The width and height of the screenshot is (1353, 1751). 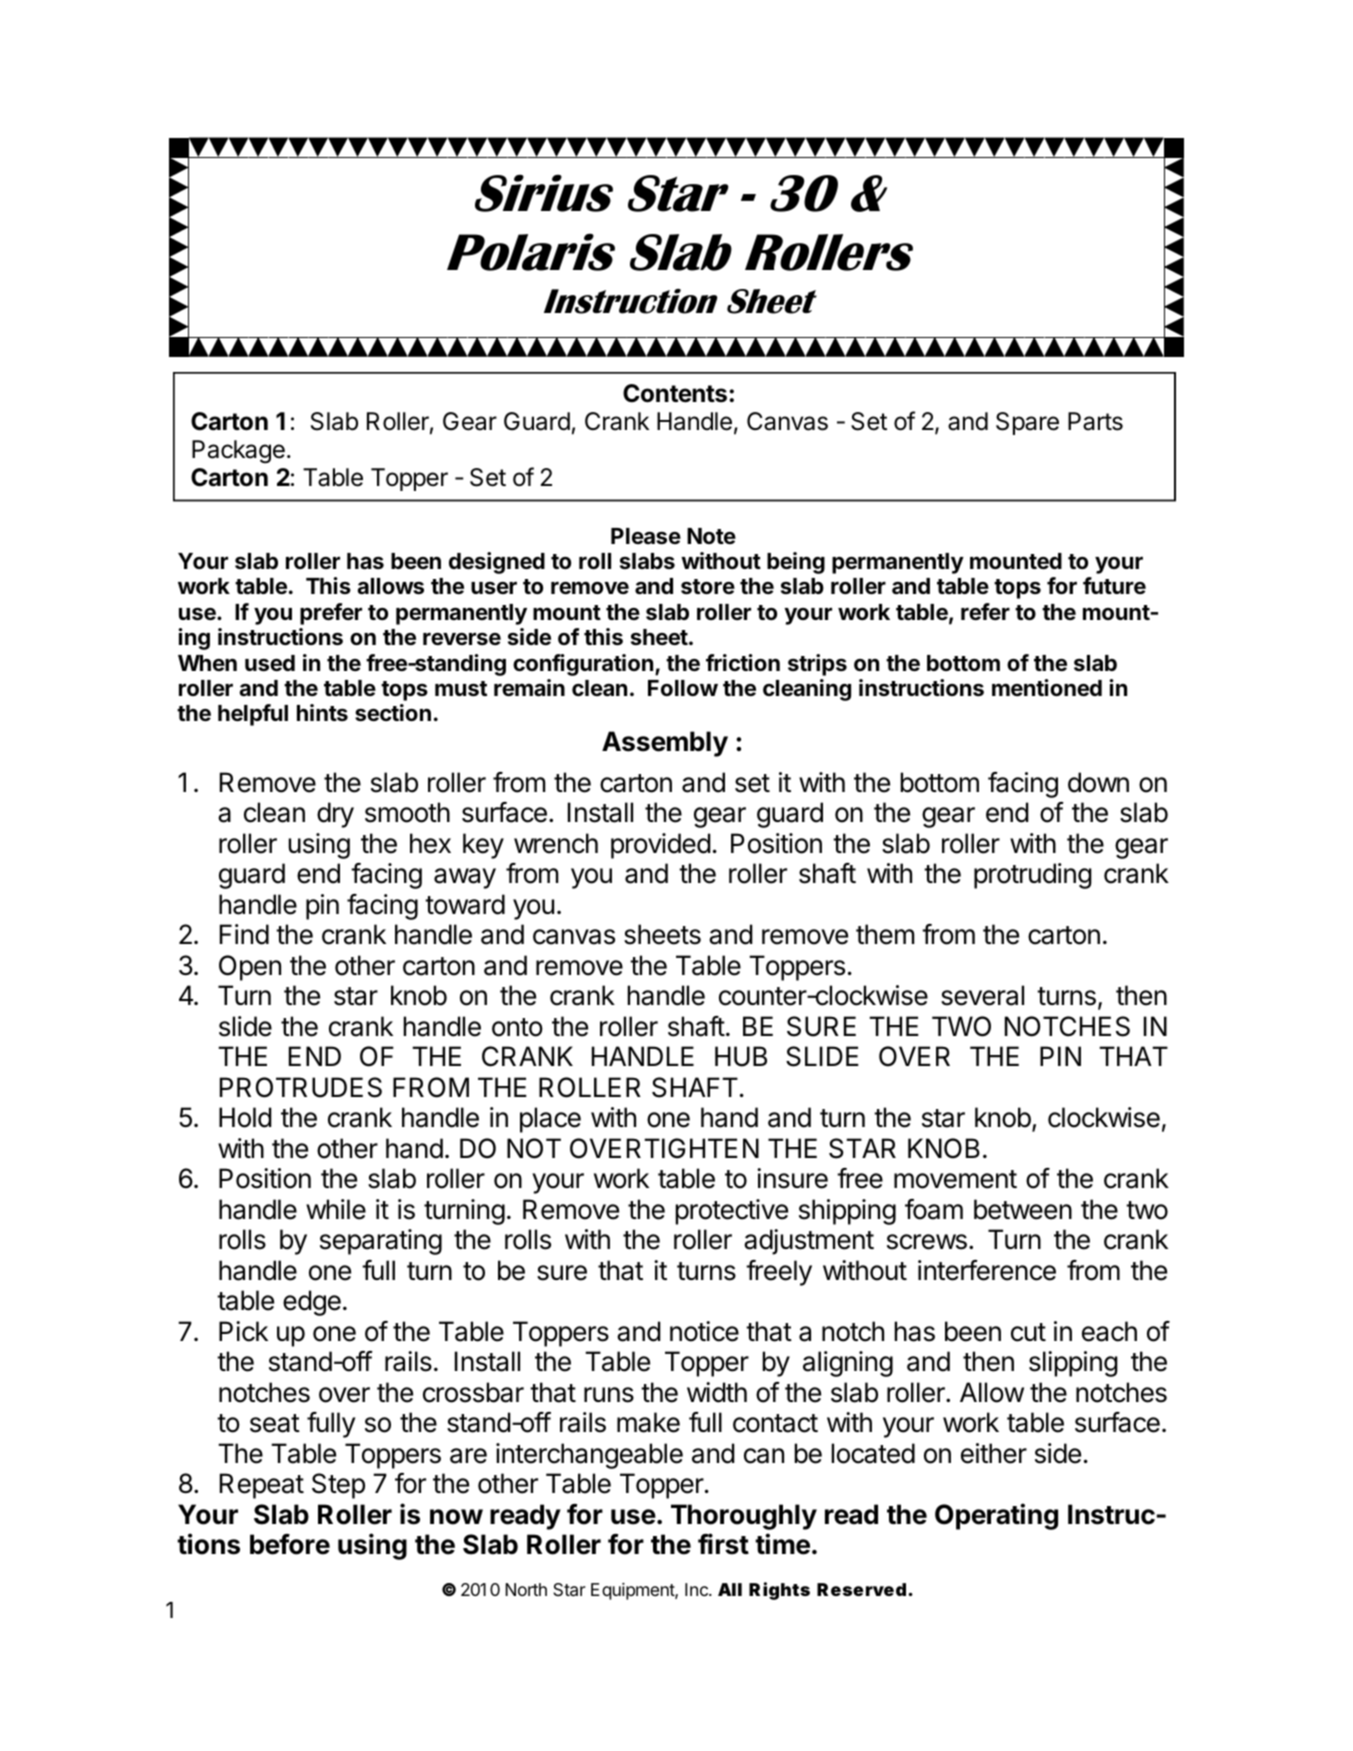 What do you see at coordinates (675, 393) in the screenshot?
I see `Contents` at bounding box center [675, 393].
